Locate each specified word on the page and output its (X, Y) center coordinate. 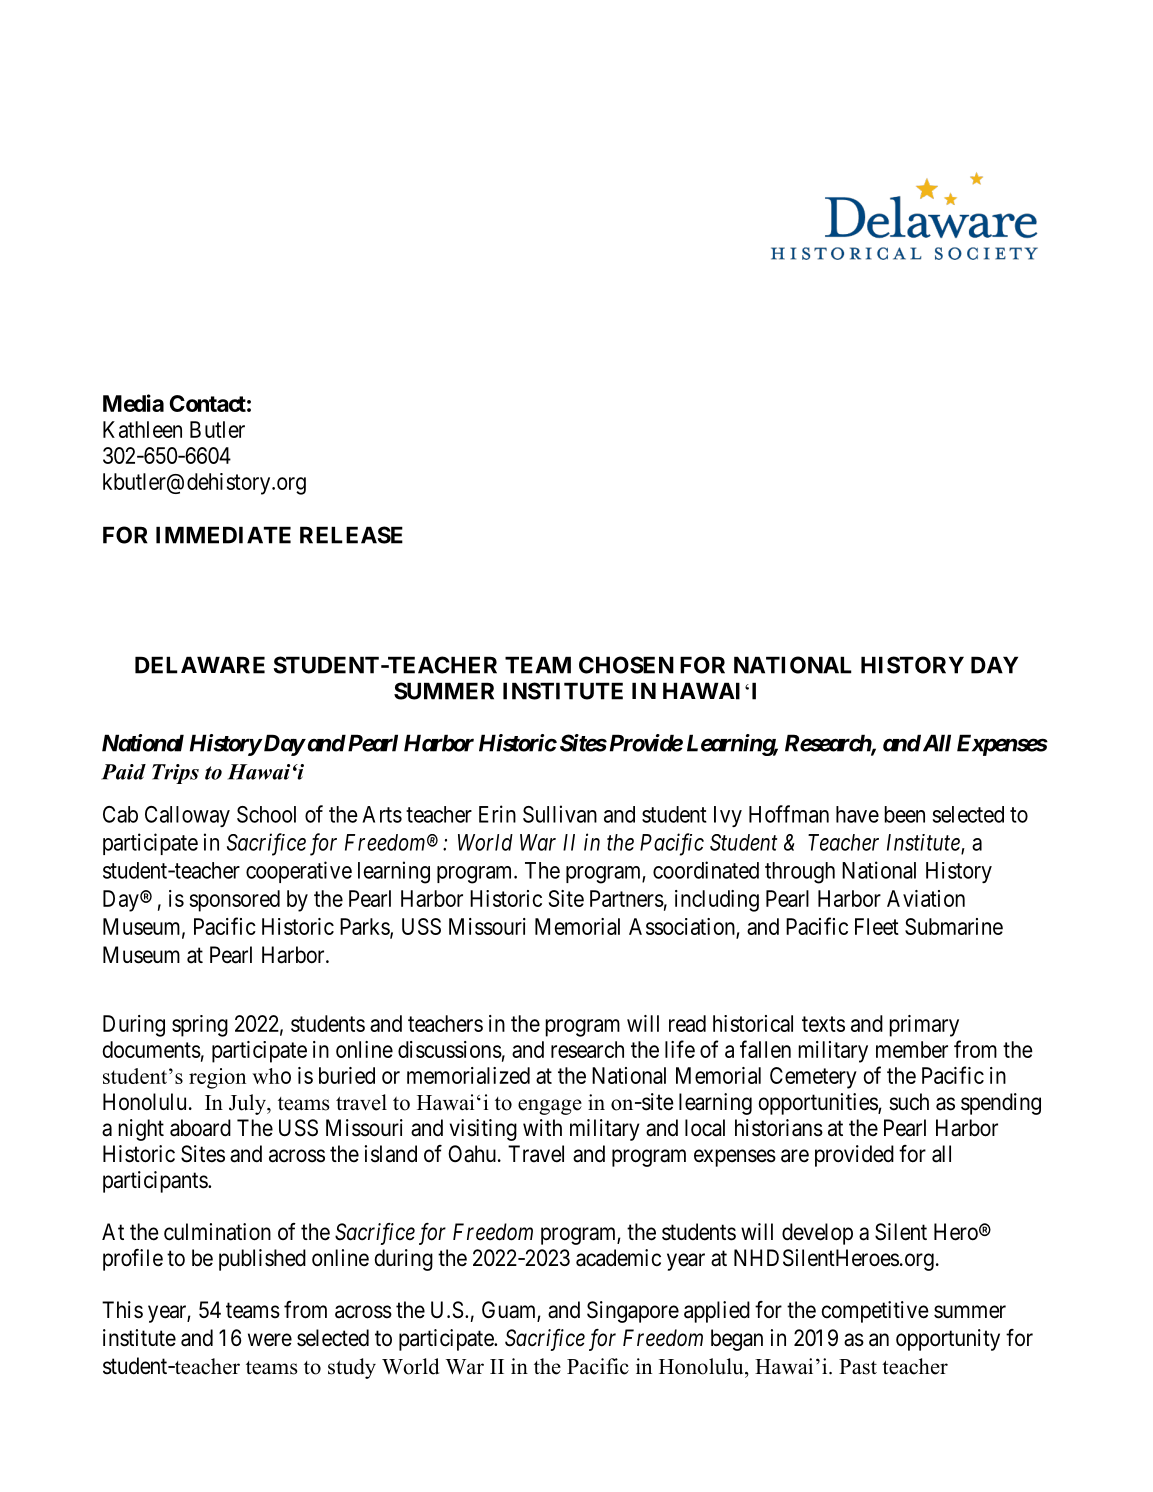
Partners (627, 898)
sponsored (235, 901)
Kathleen (142, 429)
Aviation (926, 898)
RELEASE (351, 535)
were (270, 1340)
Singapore (633, 1312)
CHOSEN (626, 665)
